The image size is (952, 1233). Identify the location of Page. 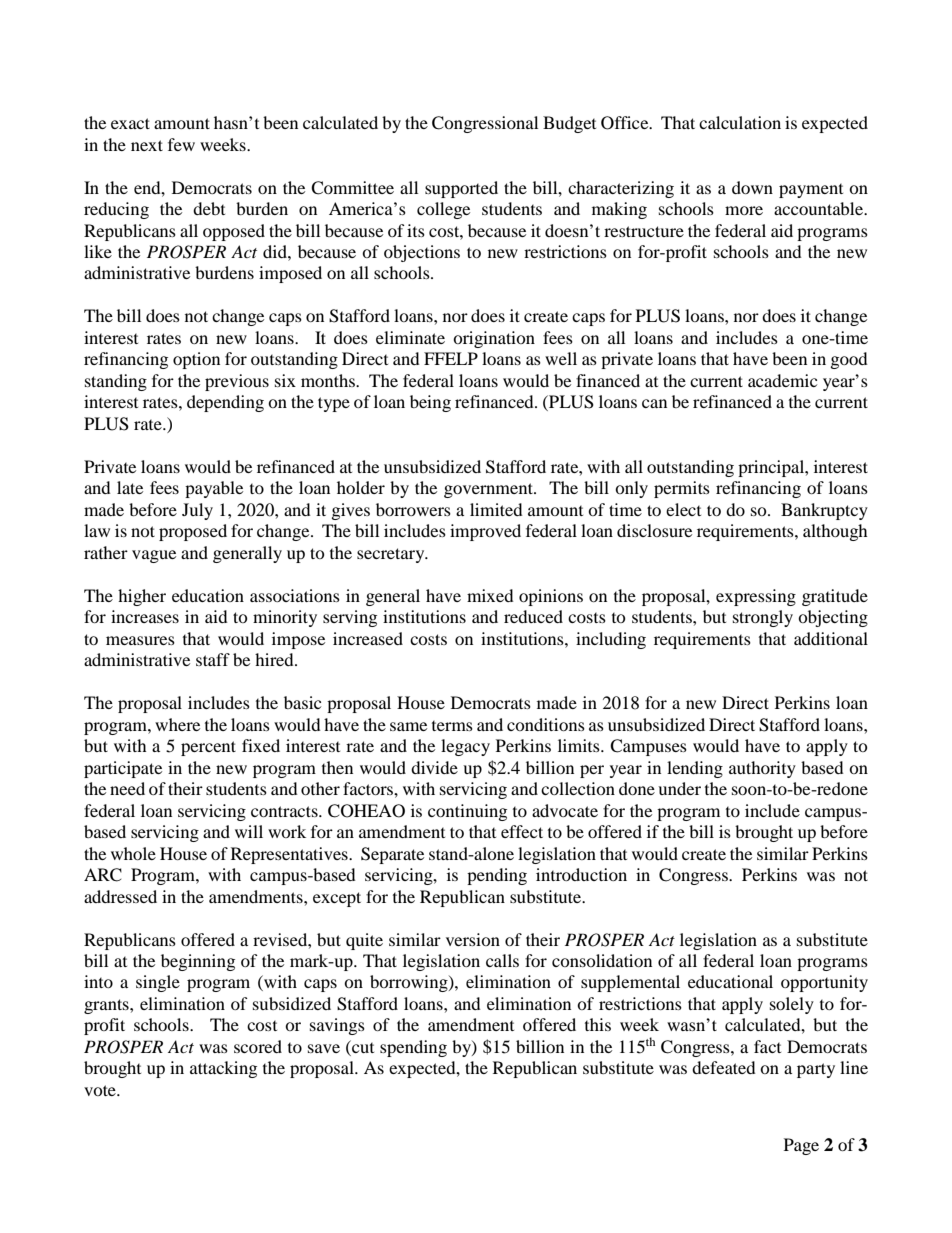
(801, 1146).
